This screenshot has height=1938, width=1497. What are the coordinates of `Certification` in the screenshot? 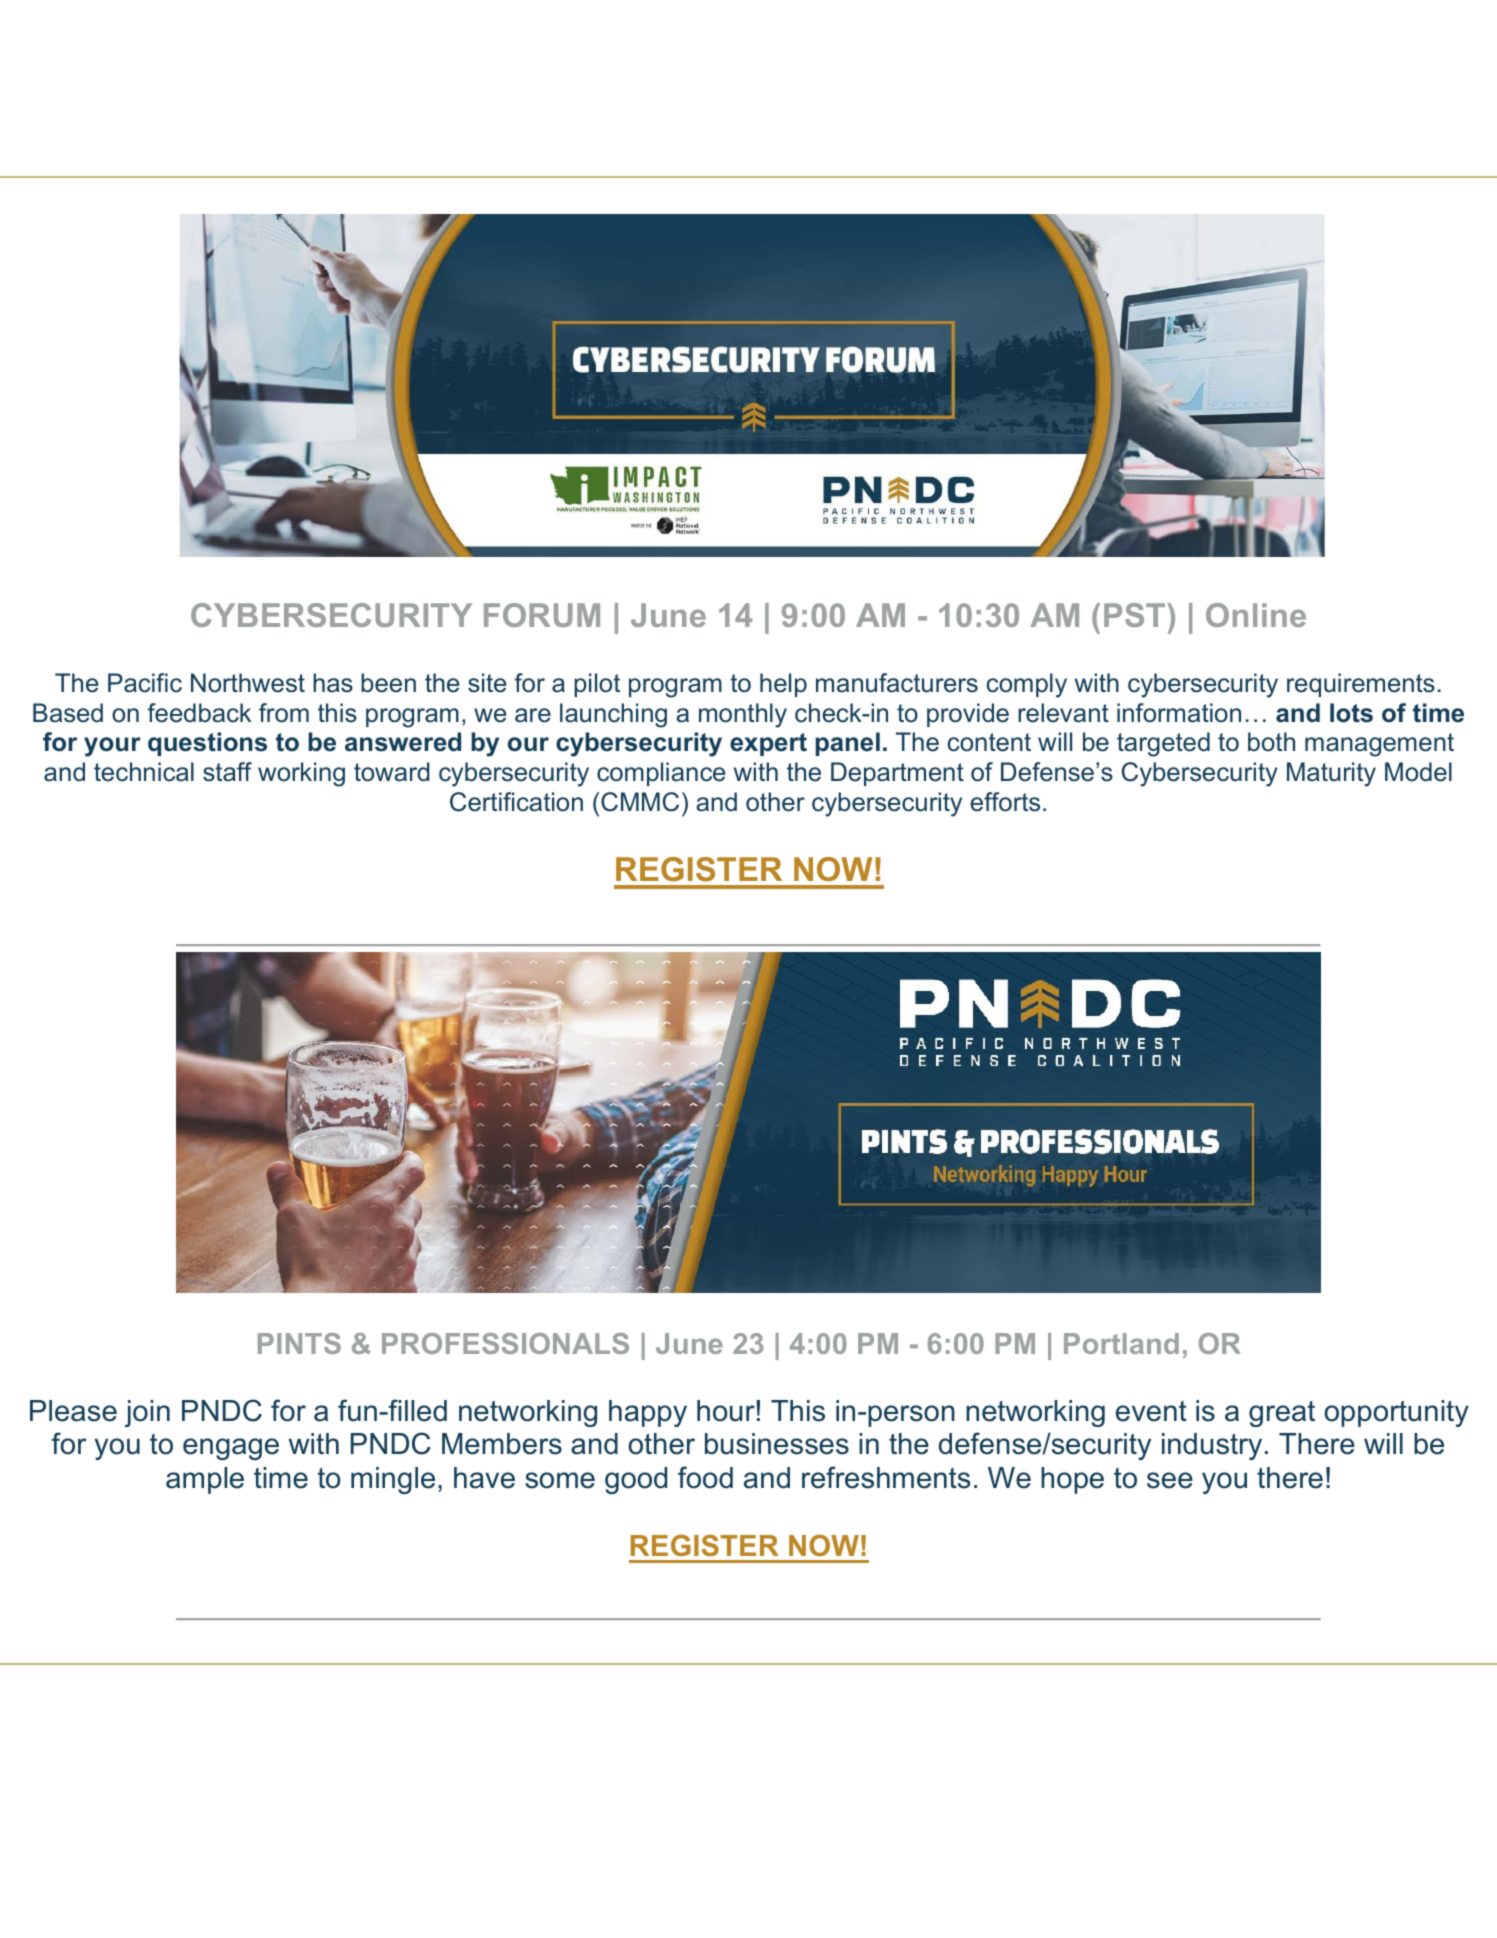 It's located at (516, 802).
